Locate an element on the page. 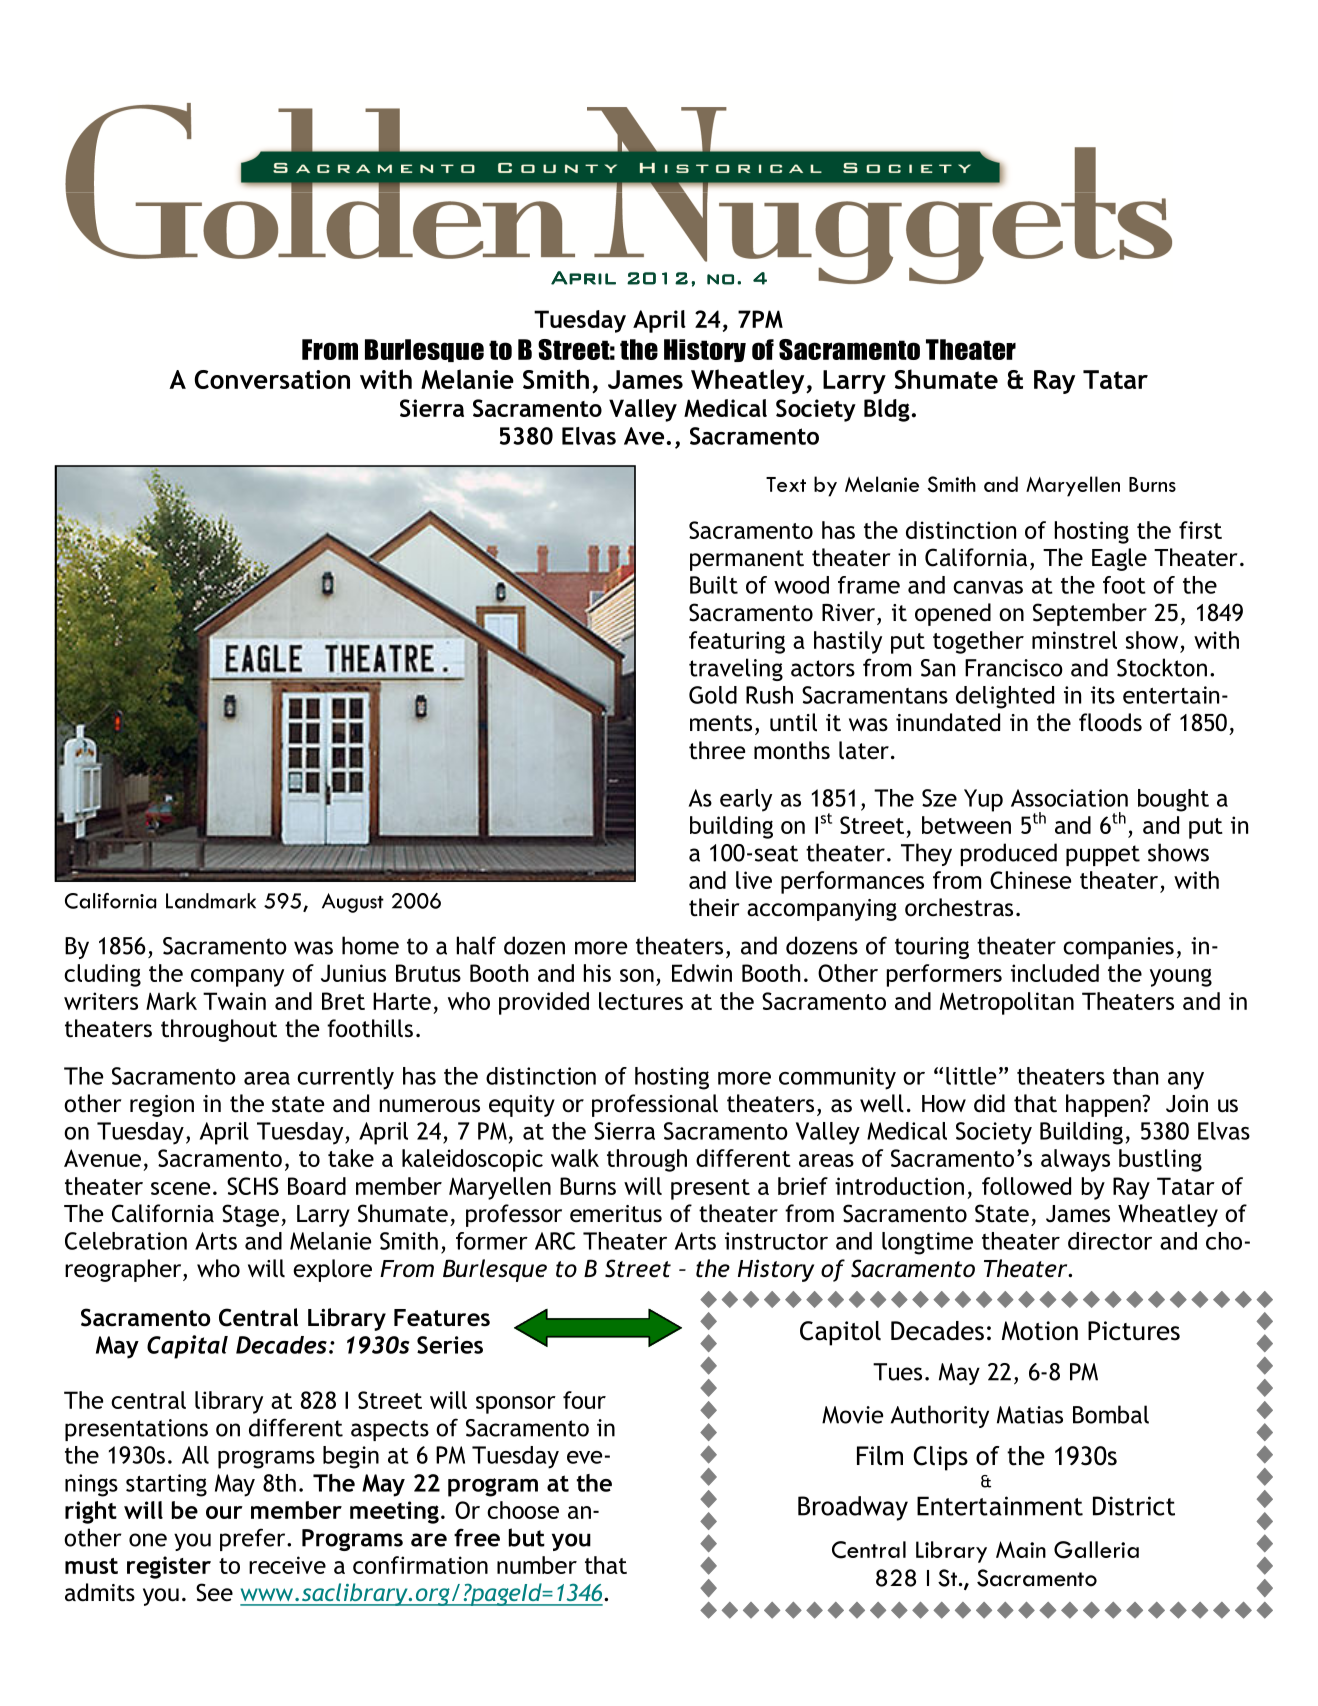 The width and height of the document is (1318, 1706). always is located at coordinates (1075, 1160).
